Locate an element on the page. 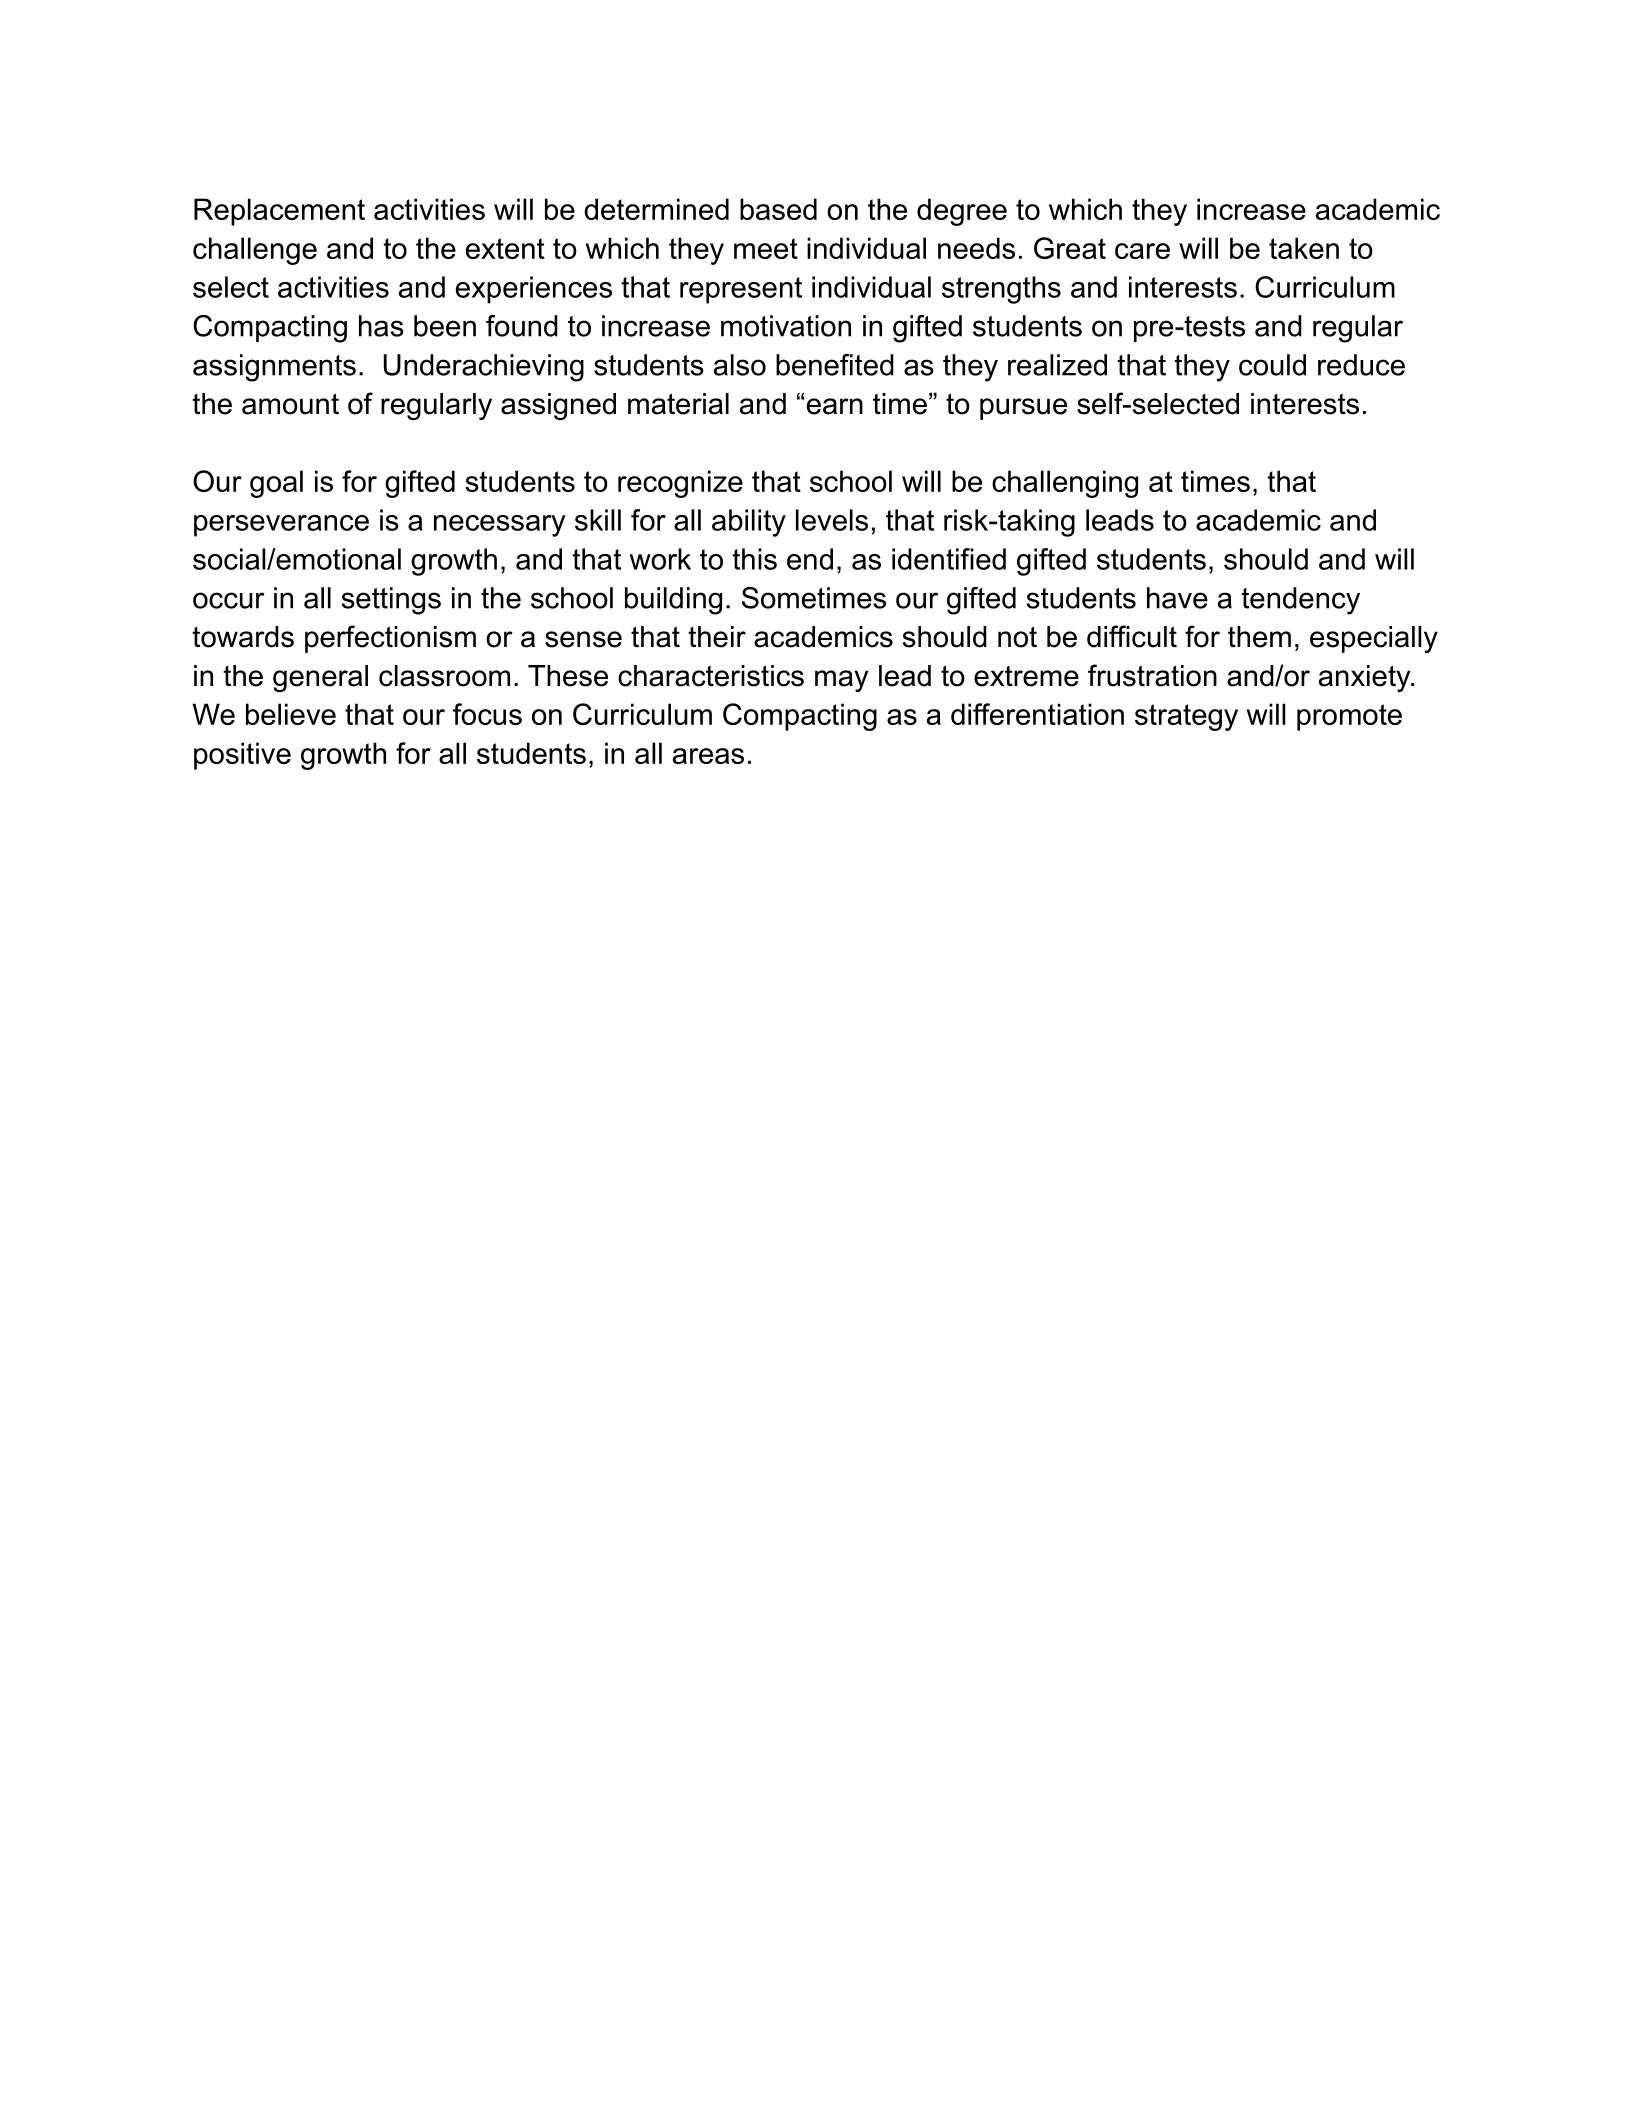  based is located at coordinates (778, 209).
